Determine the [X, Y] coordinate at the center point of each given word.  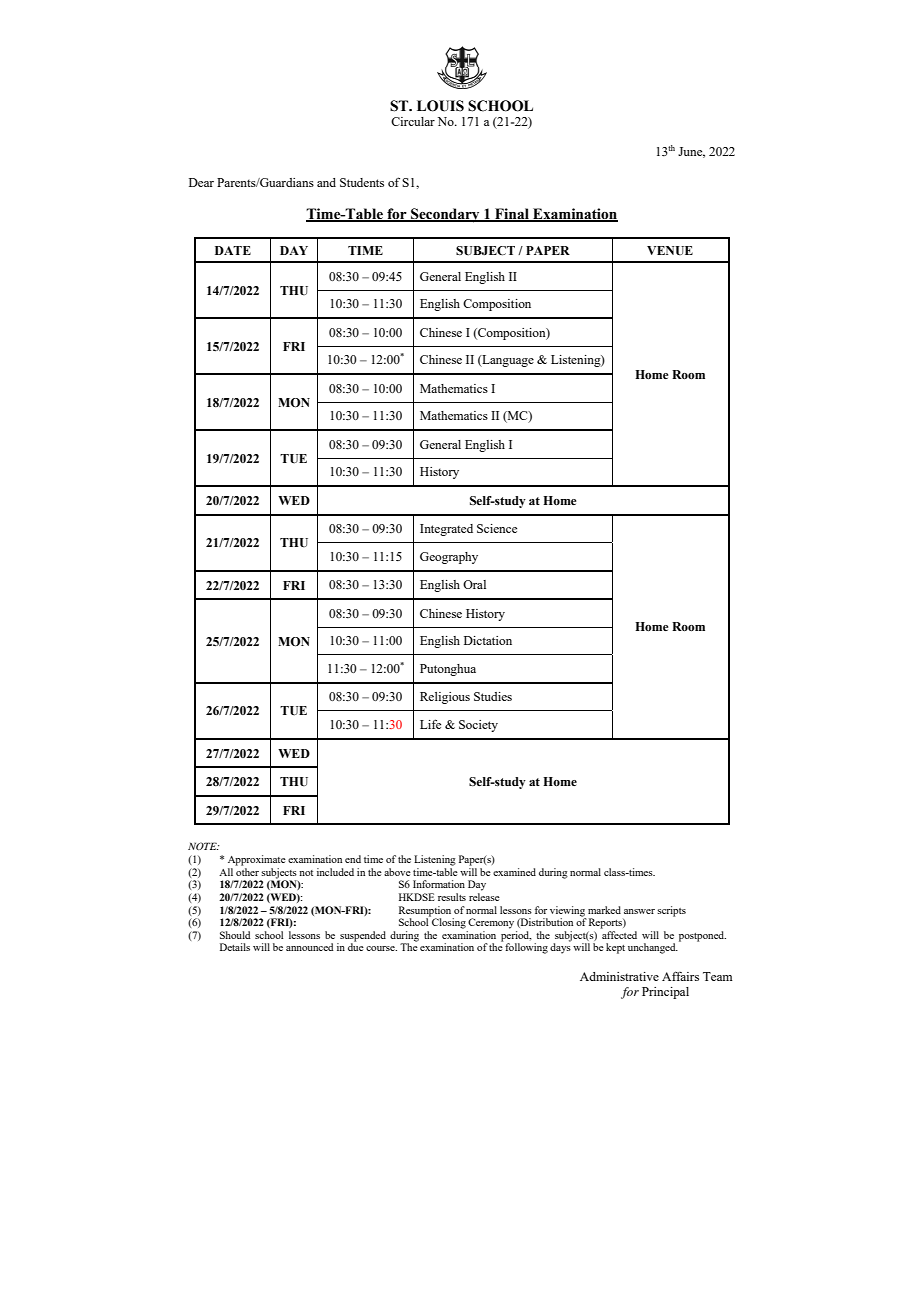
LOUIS [440, 106]
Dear [201, 182]
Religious [445, 698]
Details [235, 947]
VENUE [670, 251]
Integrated [446, 530]
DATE [233, 250]
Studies [493, 696]
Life [430, 724]
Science [497, 528]
